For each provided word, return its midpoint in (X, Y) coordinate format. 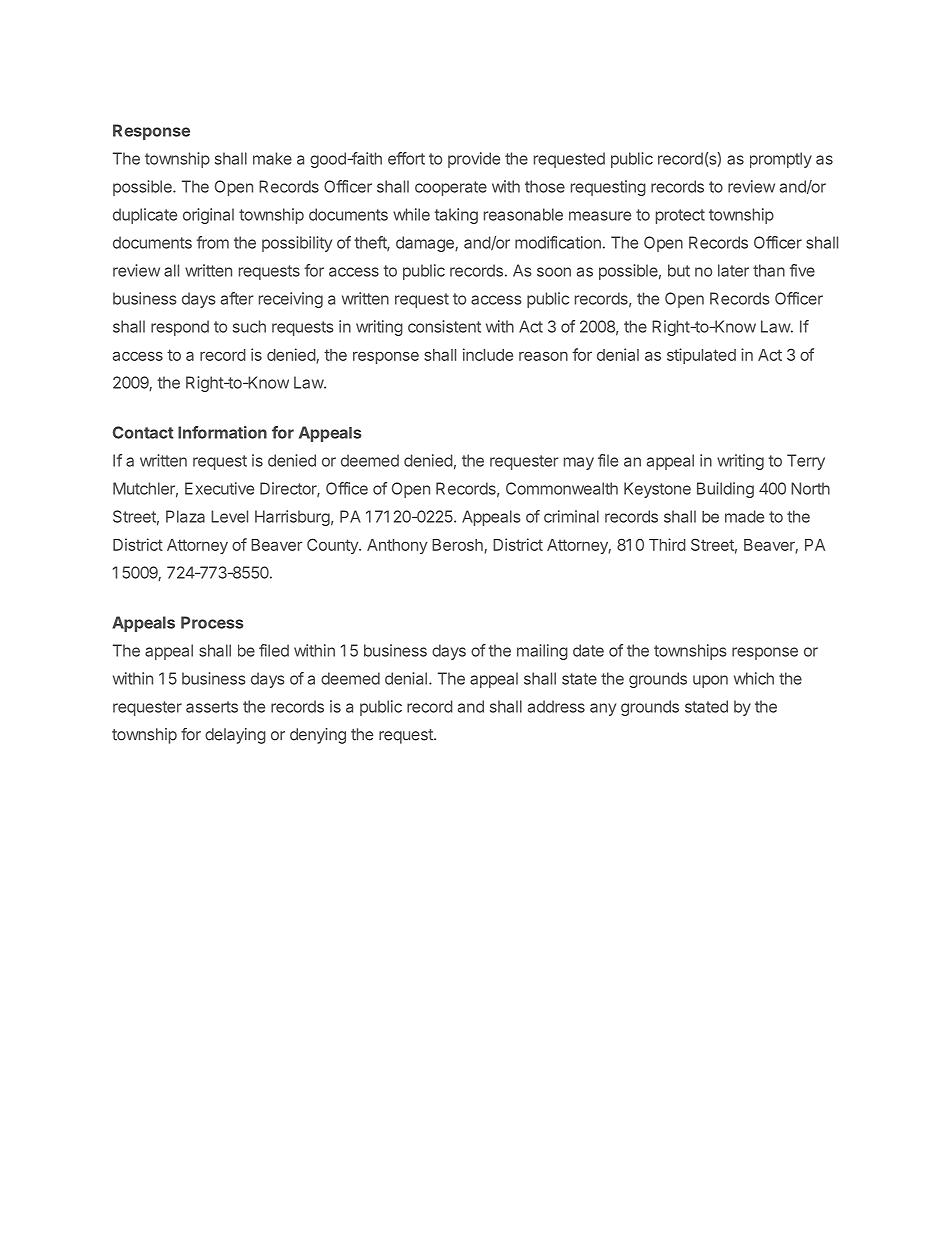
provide (474, 160)
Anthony (397, 546)
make (272, 158)
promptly (781, 160)
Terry (806, 462)
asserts (212, 707)
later (733, 270)
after (237, 298)
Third (667, 544)
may (579, 463)
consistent (444, 326)
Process (212, 622)
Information (222, 432)
